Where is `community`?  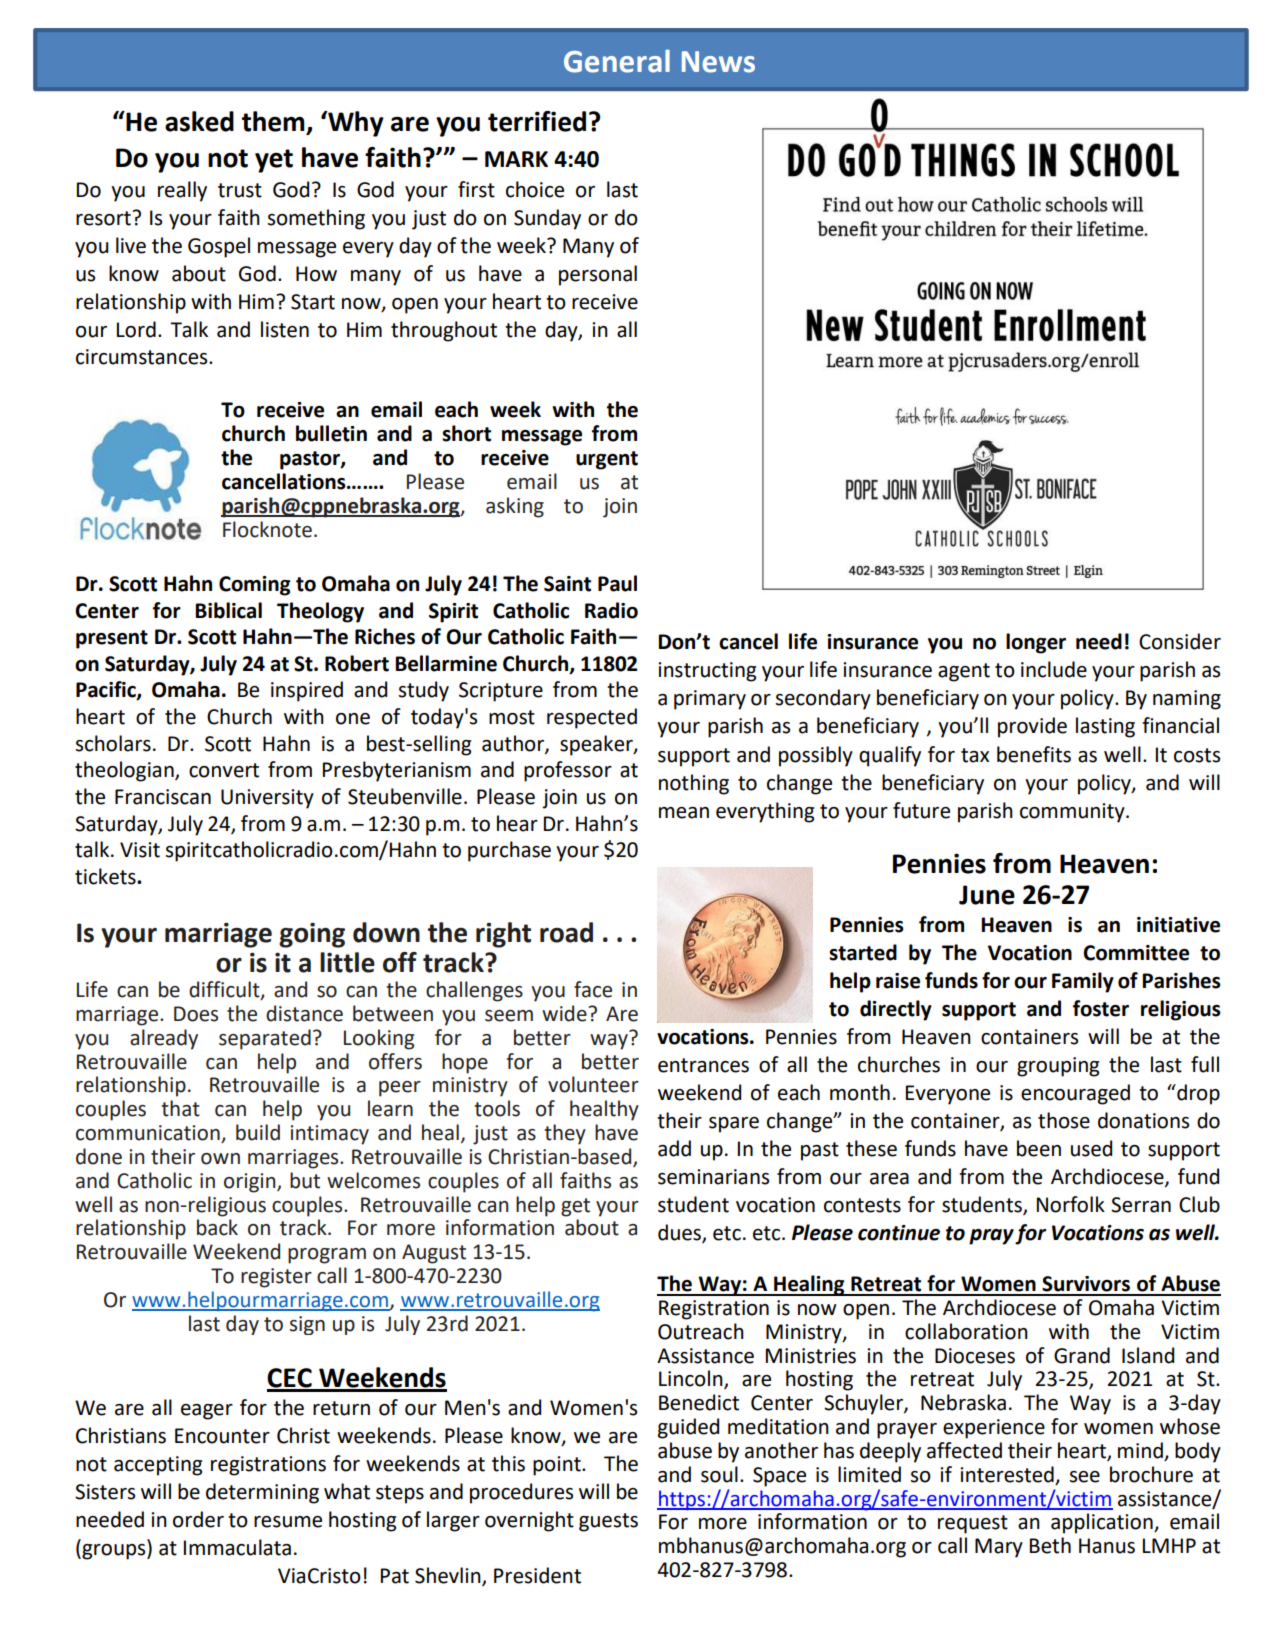
community is located at coordinates (1073, 813).
